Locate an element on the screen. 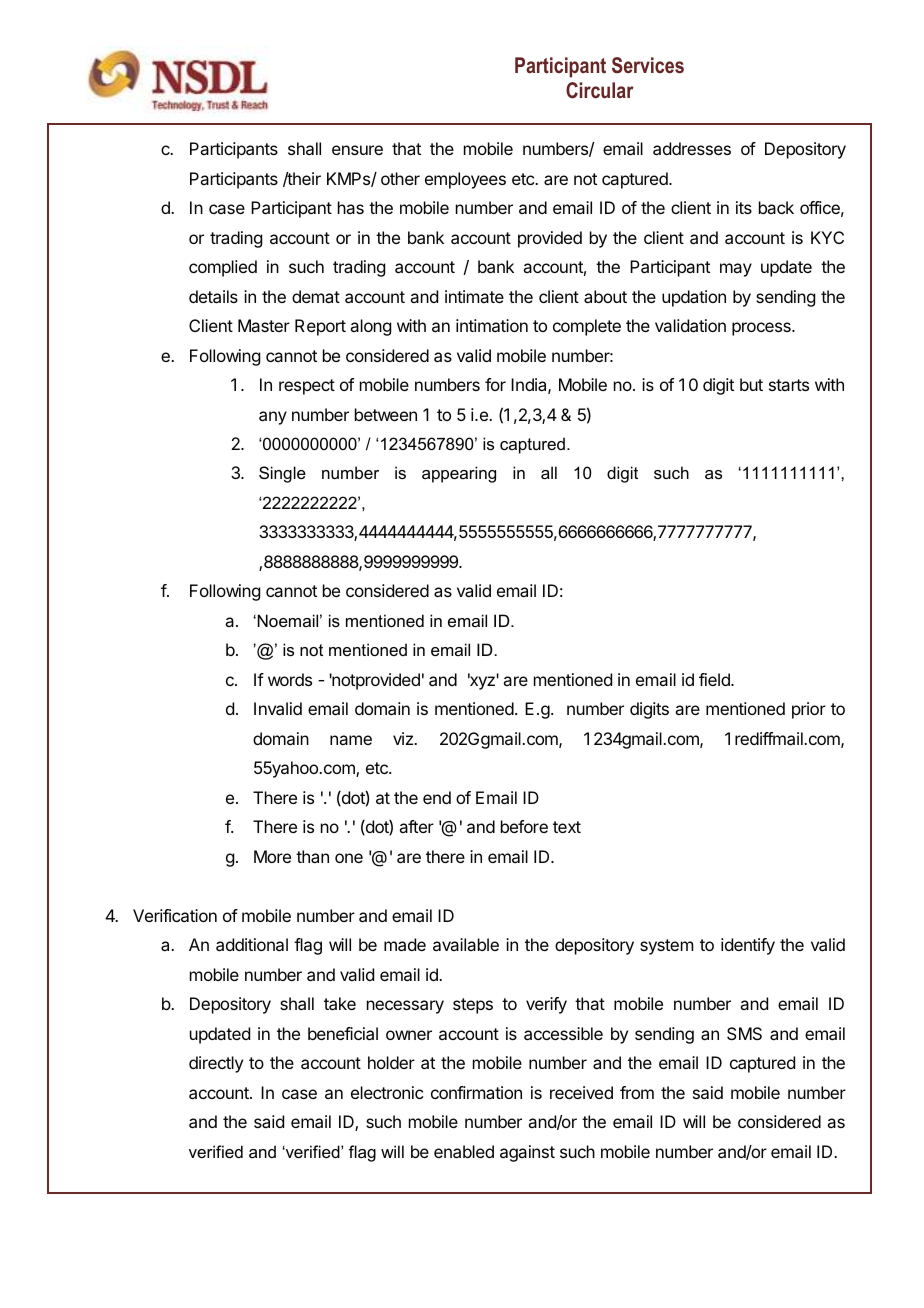  xyz is located at coordinates (481, 682).
